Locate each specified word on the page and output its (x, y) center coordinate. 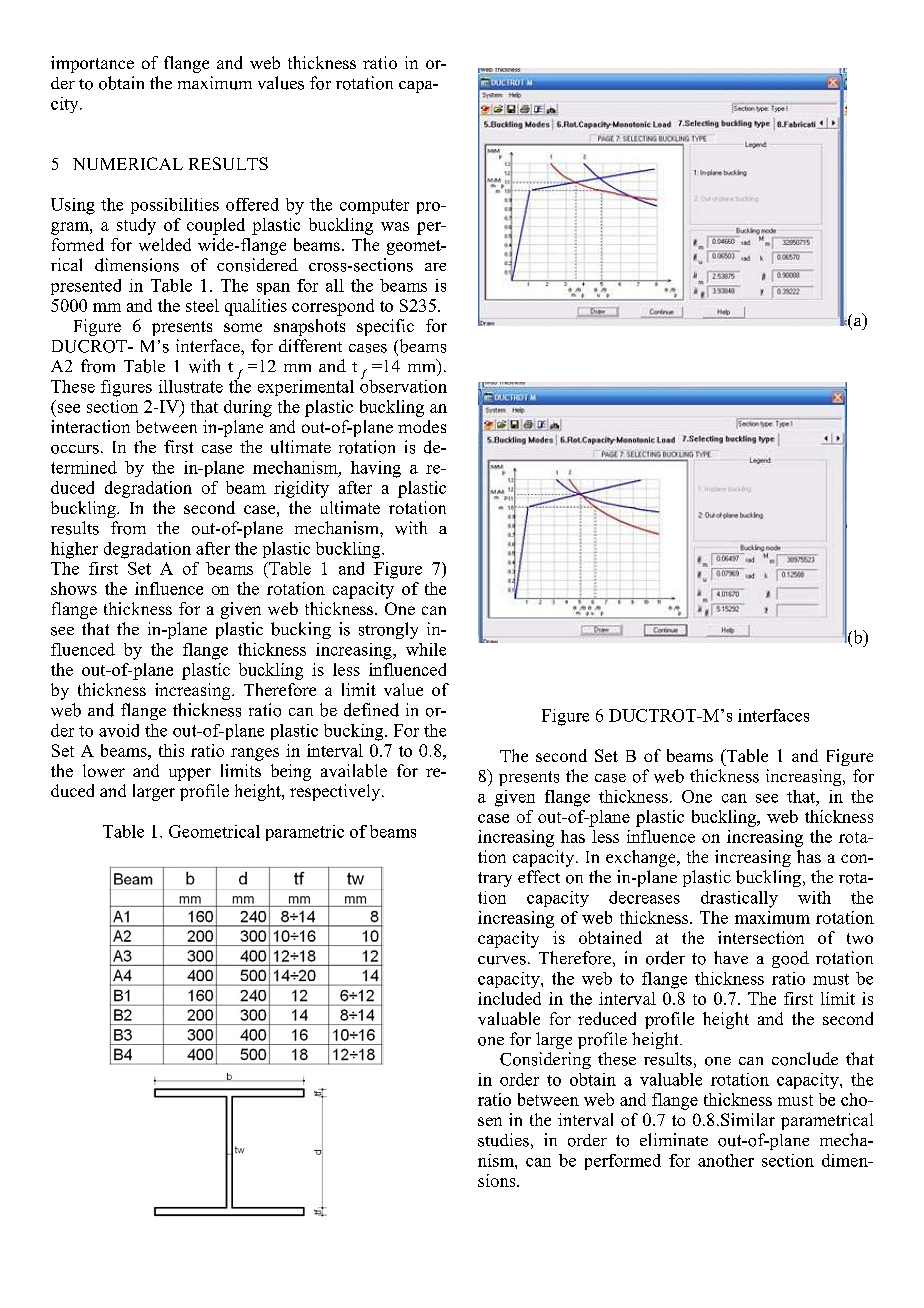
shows (74, 588)
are (435, 267)
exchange (642, 858)
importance (92, 64)
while (426, 649)
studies (503, 1140)
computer (374, 206)
